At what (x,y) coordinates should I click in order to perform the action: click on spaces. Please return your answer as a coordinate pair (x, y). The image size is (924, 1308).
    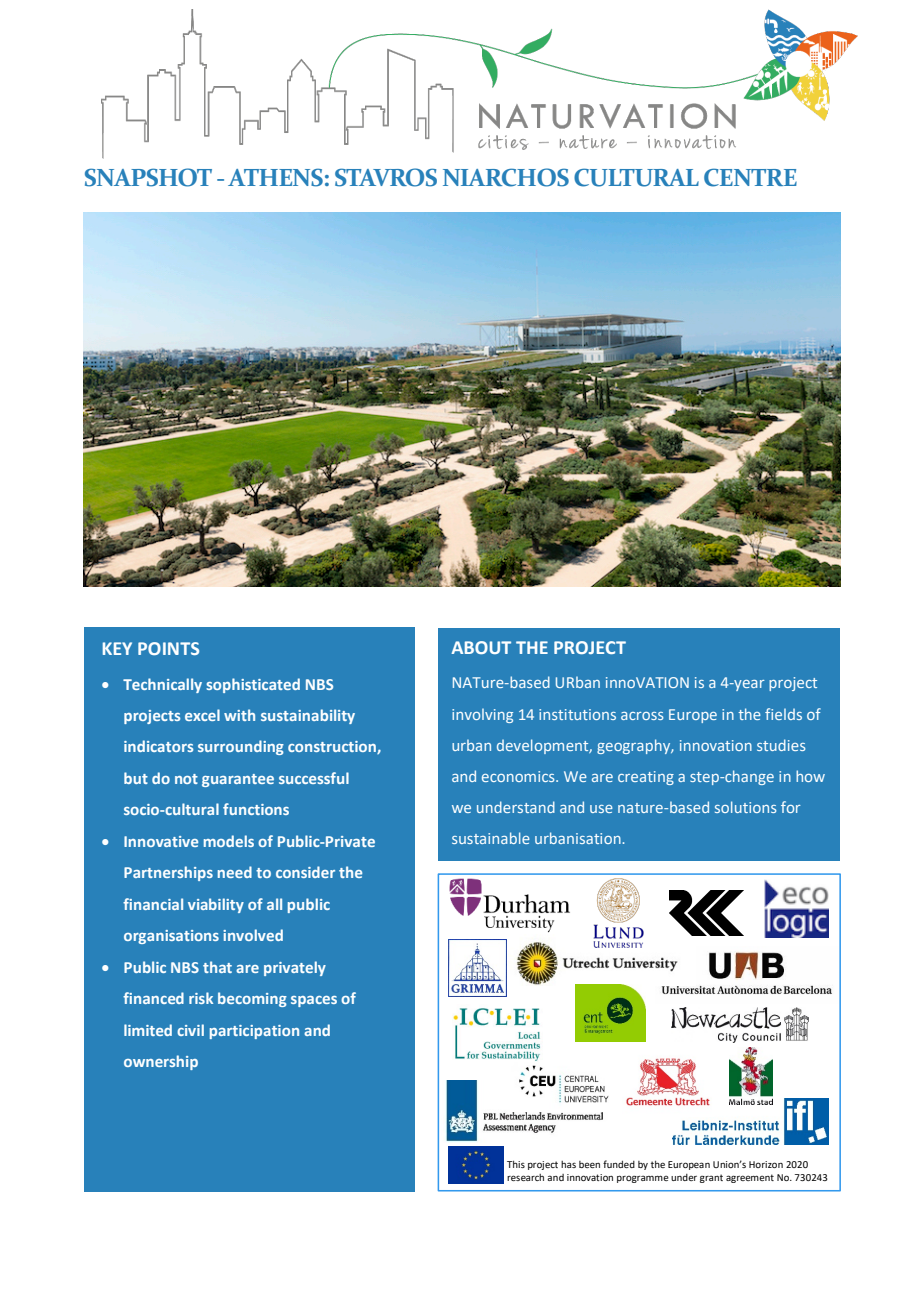
    Looking at the image, I should click on (314, 1001).
